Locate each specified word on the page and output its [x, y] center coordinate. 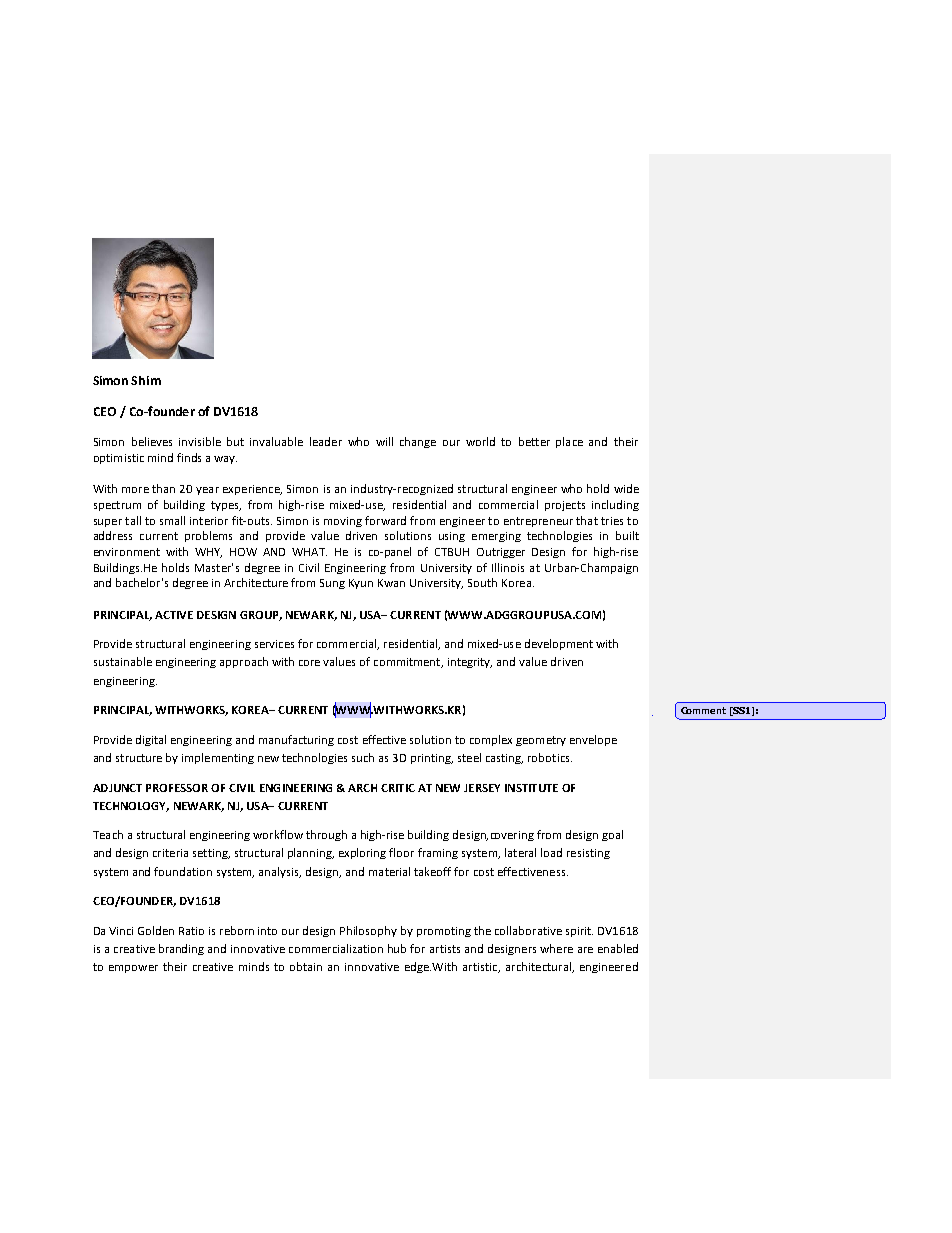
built [627, 535]
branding [181, 949]
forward [385, 520]
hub [397, 948]
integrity [470, 663]
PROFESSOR [177, 788]
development [559, 644]
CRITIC [398, 788]
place [569, 442]
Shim [146, 380]
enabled [618, 948]
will [384, 441]
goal [612, 835]
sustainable [123, 661]
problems [208, 536]
